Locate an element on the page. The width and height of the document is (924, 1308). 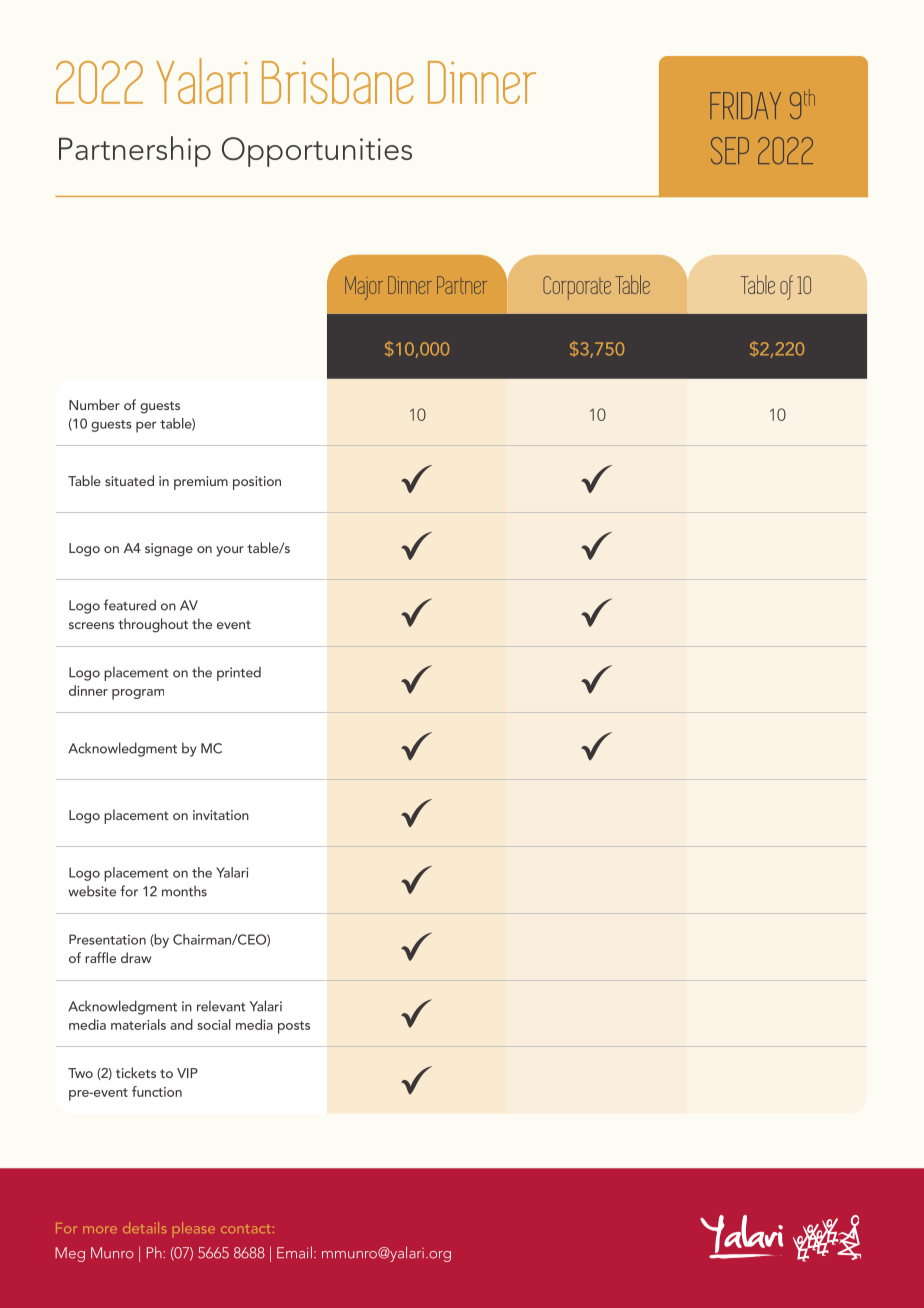
posts is located at coordinates (294, 1027).
